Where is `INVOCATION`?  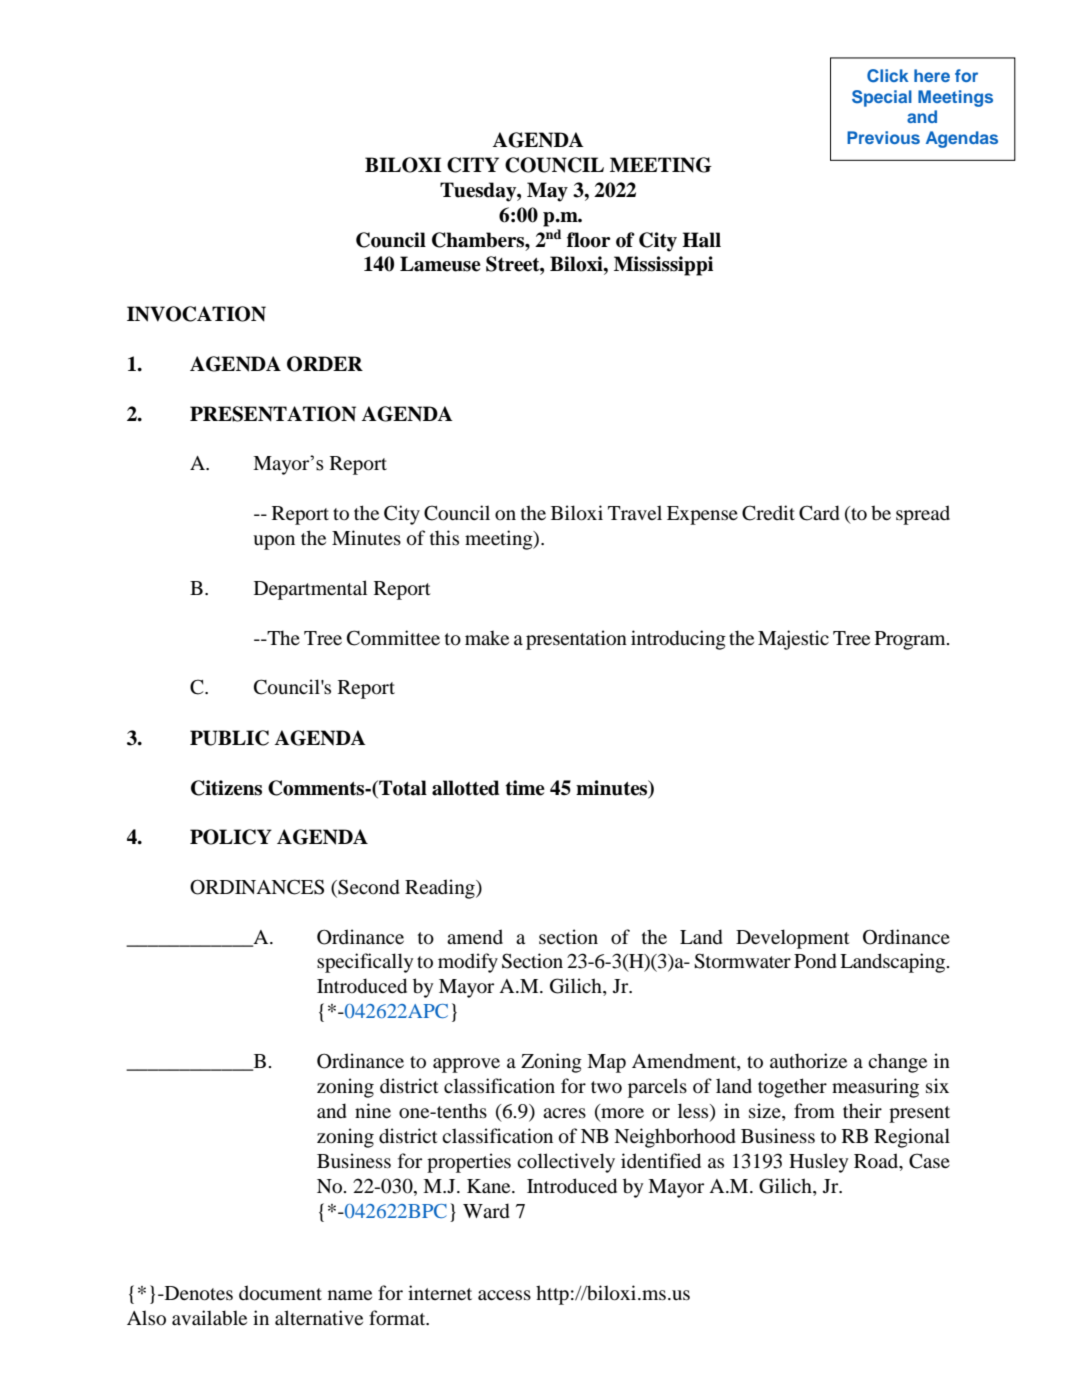 INVOCATION is located at coordinates (196, 314).
